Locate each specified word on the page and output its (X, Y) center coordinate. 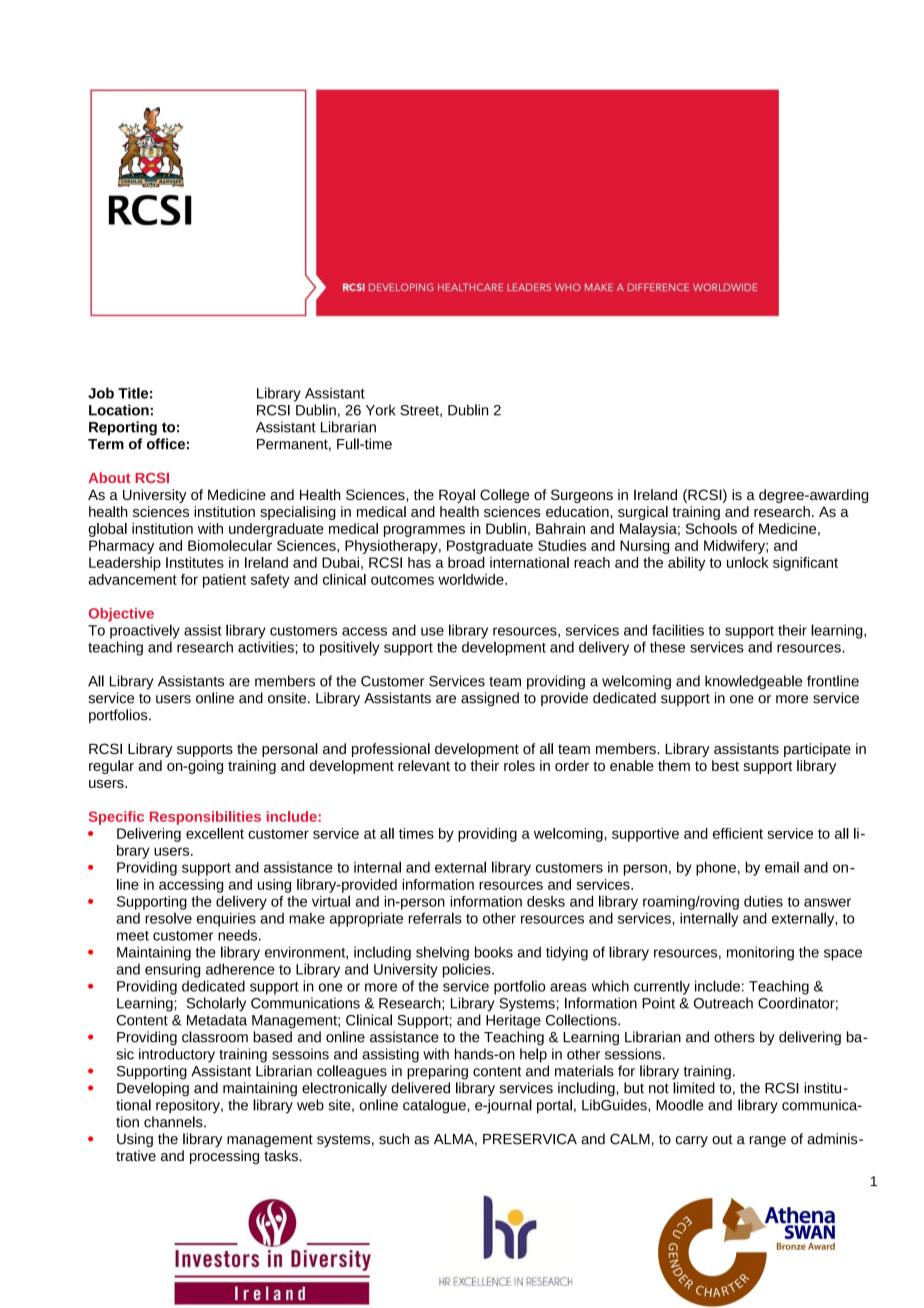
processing (224, 1157)
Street (420, 411)
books (494, 952)
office (166, 444)
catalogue (435, 1106)
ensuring (172, 970)
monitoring (760, 953)
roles (519, 765)
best (725, 765)
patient (224, 581)
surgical (643, 513)
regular (111, 767)
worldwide (472, 579)
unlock (748, 562)
